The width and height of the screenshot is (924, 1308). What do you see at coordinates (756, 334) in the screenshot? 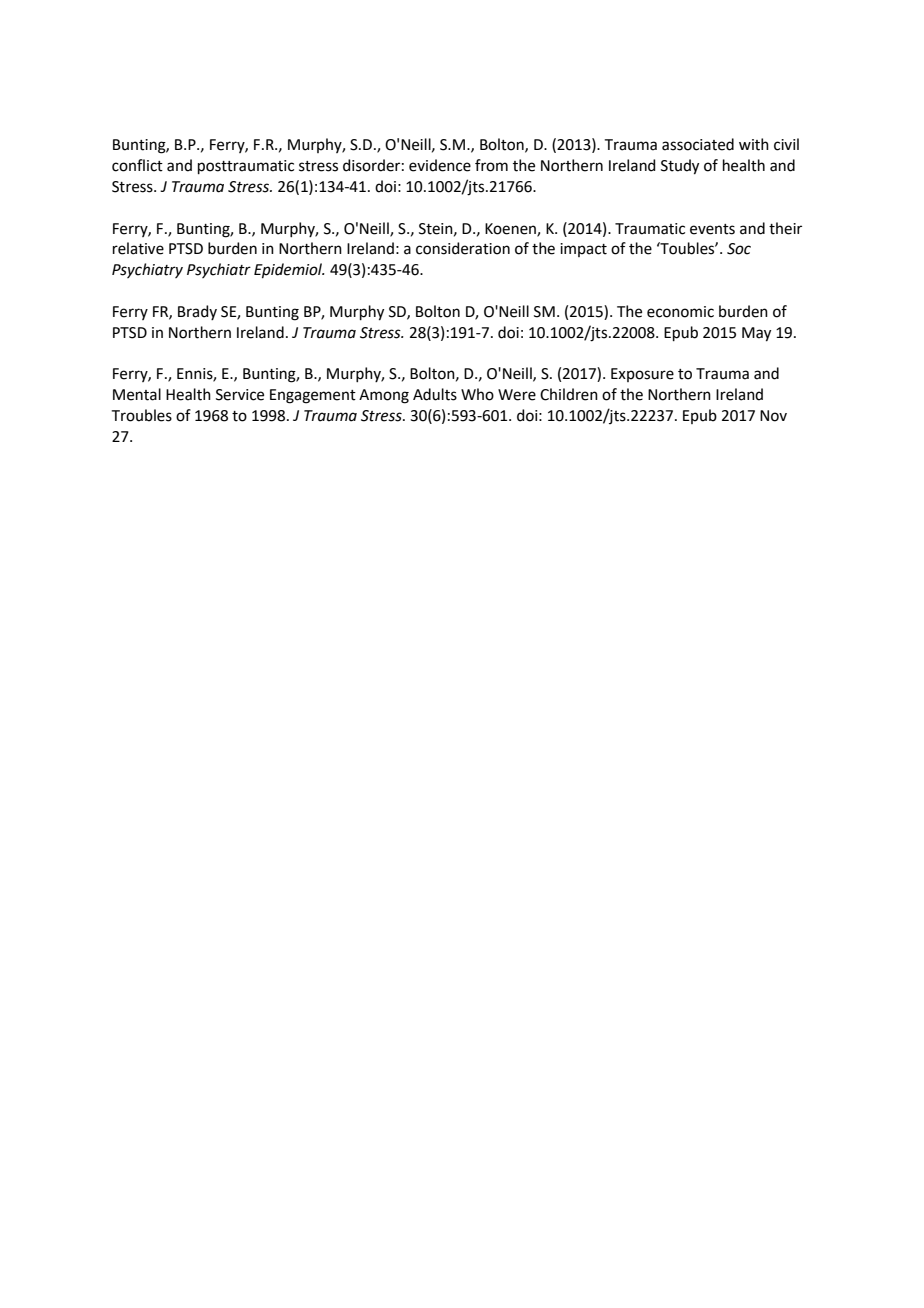
I see `May` at bounding box center [756, 334].
